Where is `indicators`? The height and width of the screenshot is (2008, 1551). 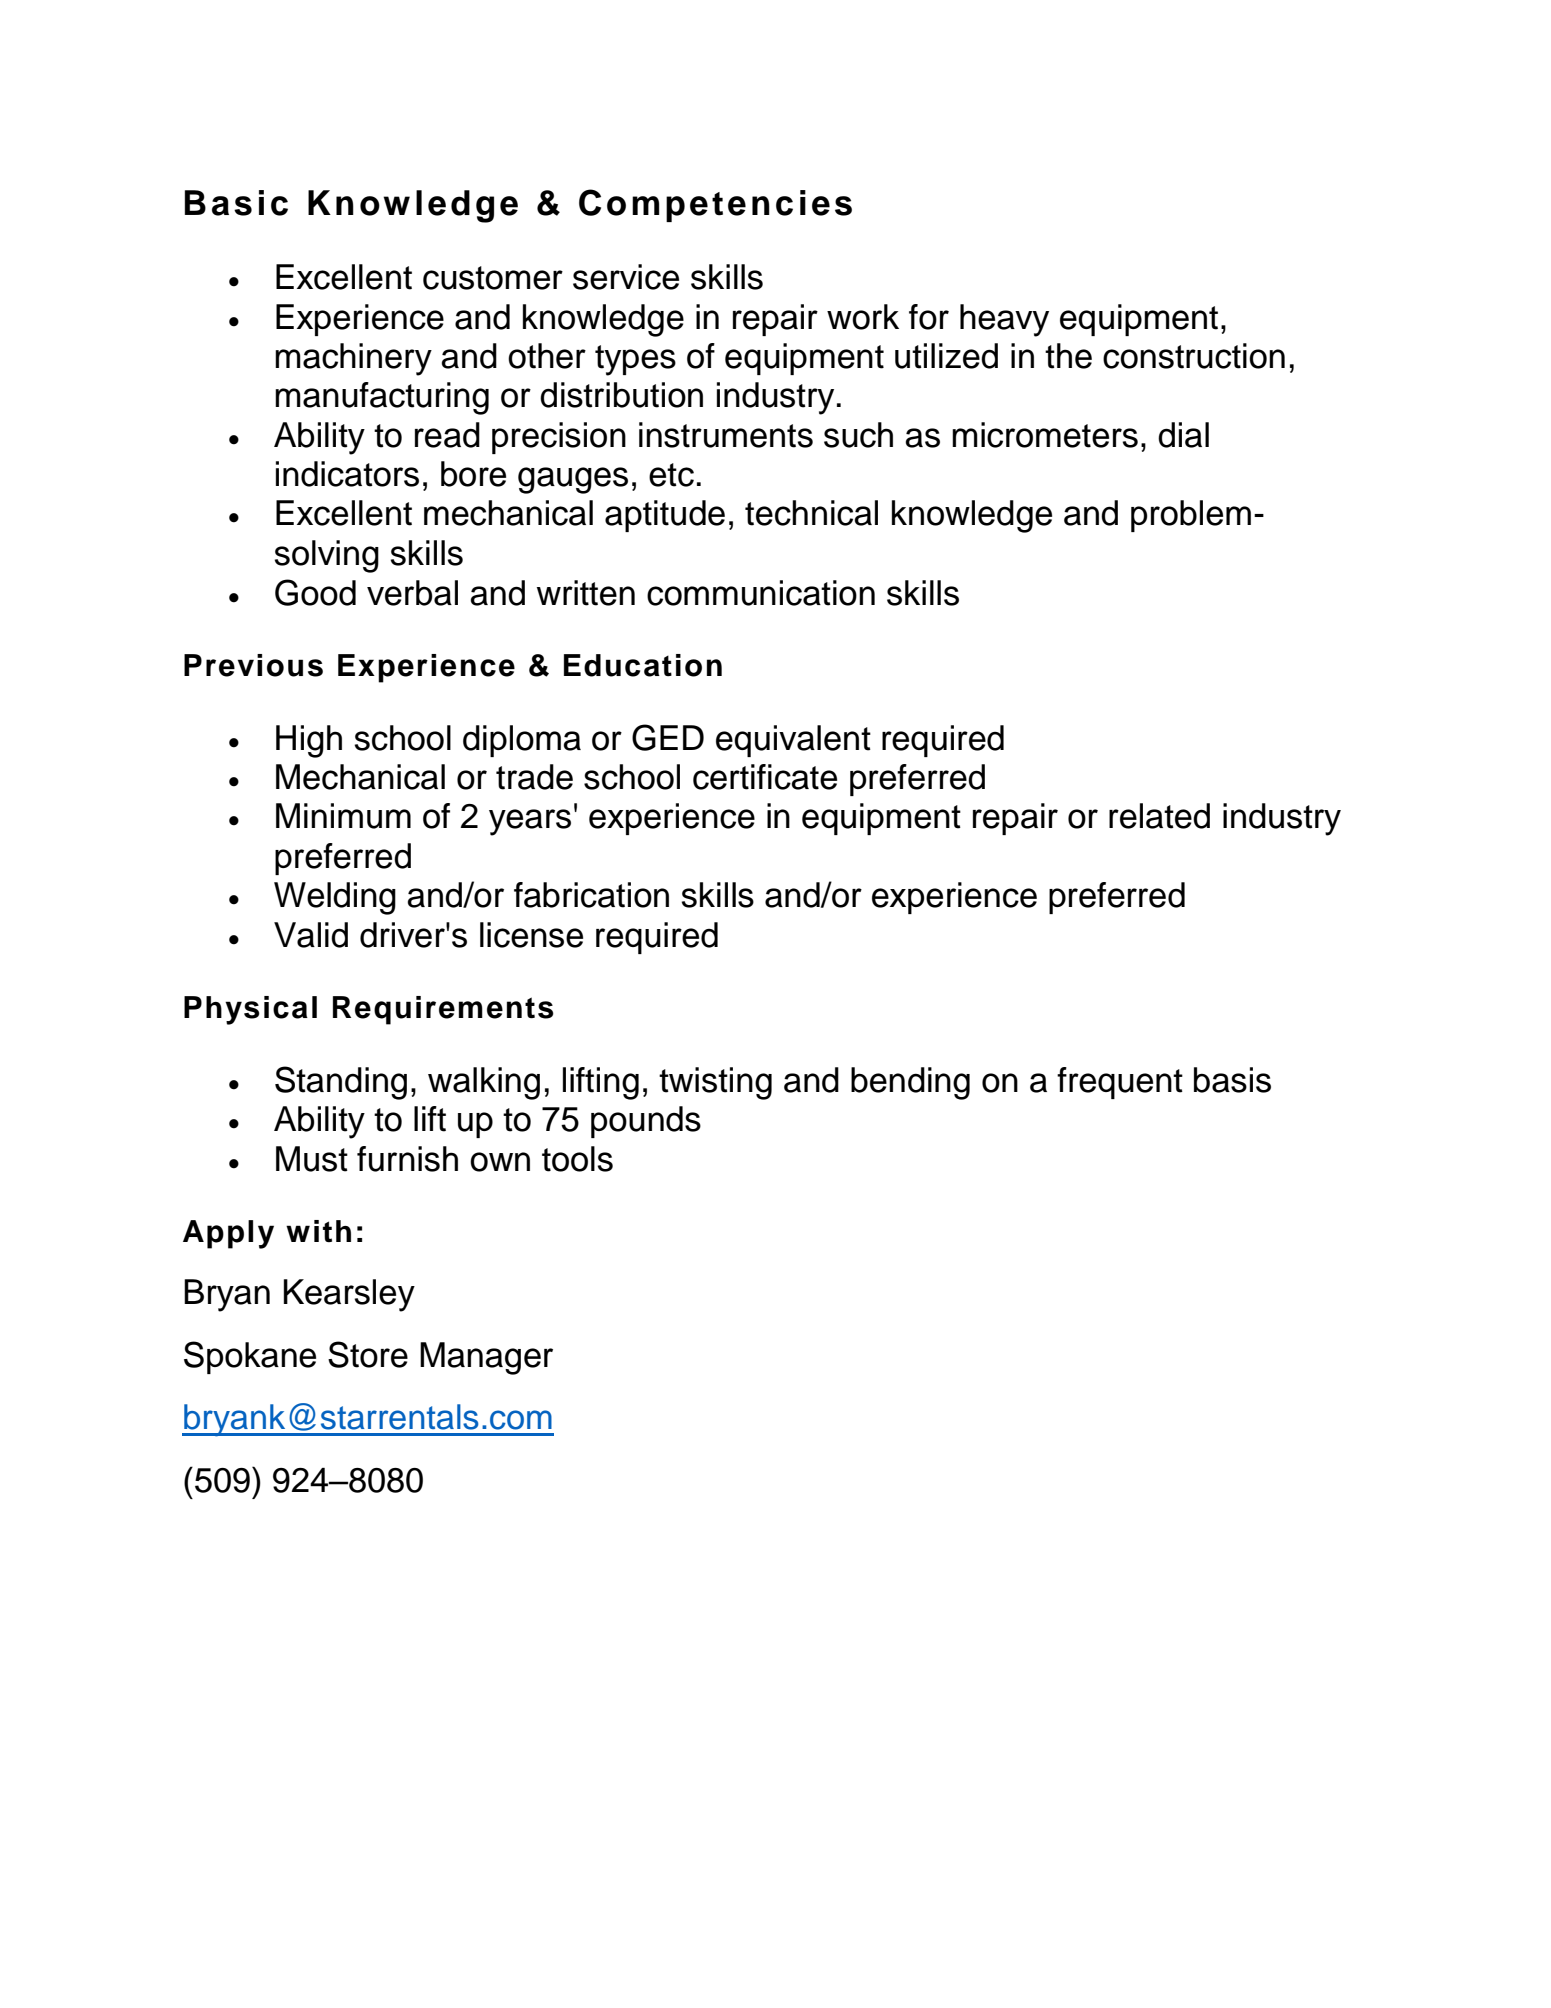 indicators is located at coordinates (347, 474).
